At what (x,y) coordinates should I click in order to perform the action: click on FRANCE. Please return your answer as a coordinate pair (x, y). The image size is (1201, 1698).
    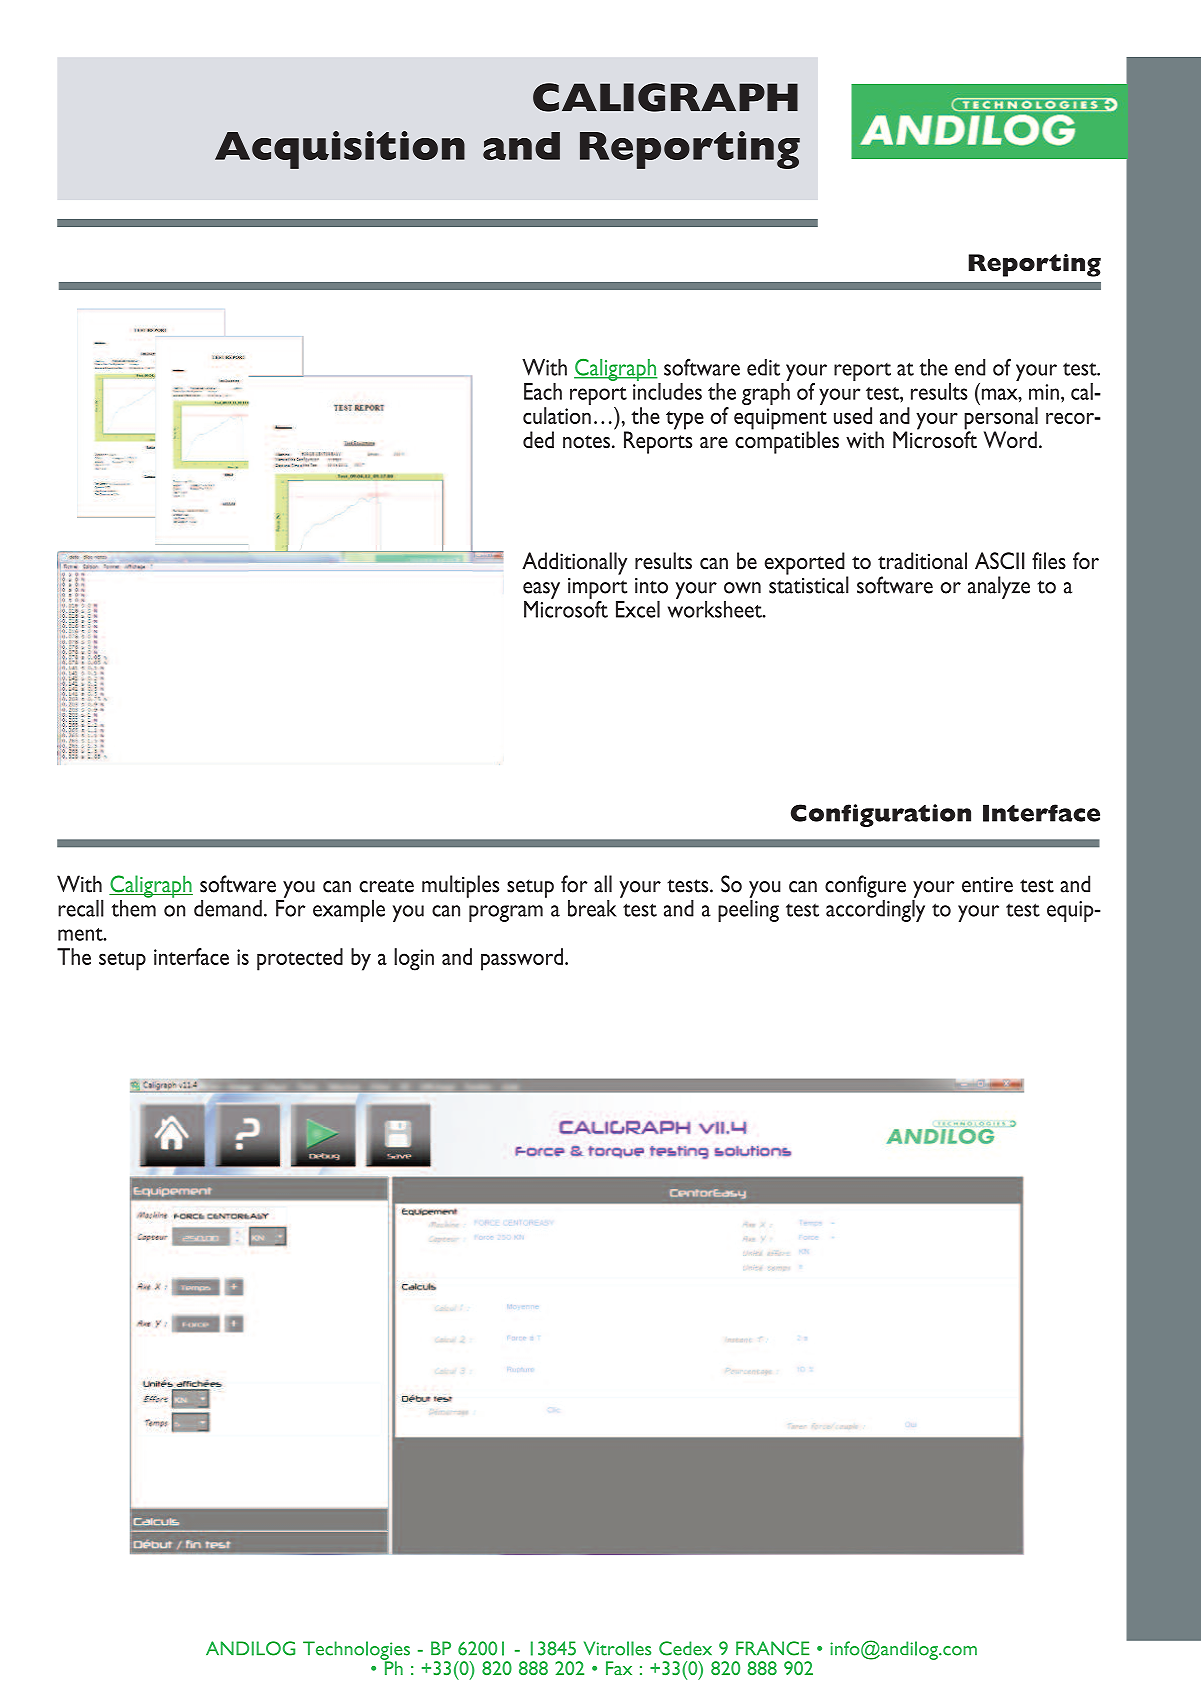
    Looking at the image, I should click on (773, 1648).
